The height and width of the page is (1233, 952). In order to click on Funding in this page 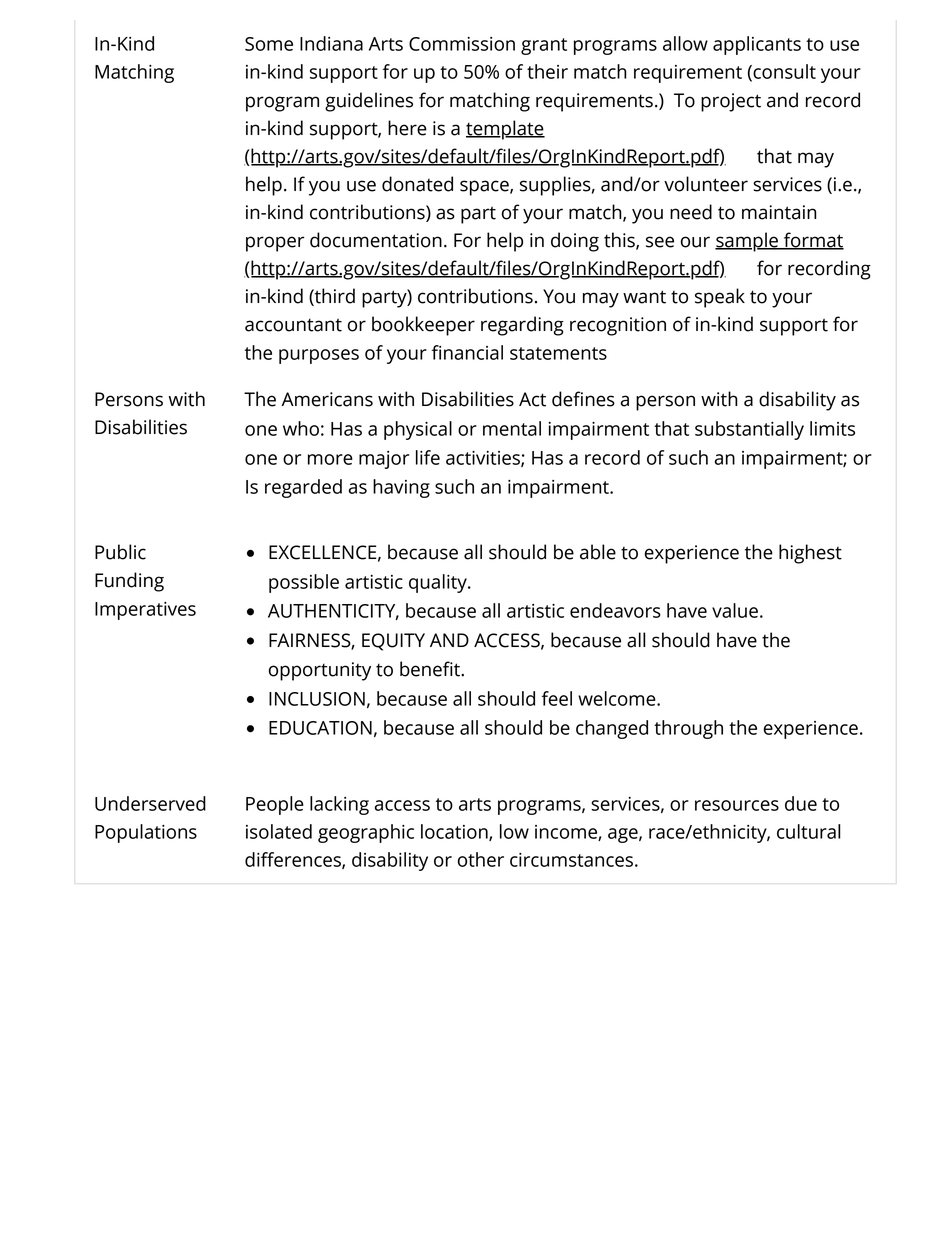, I will do `click(129, 582)`.
